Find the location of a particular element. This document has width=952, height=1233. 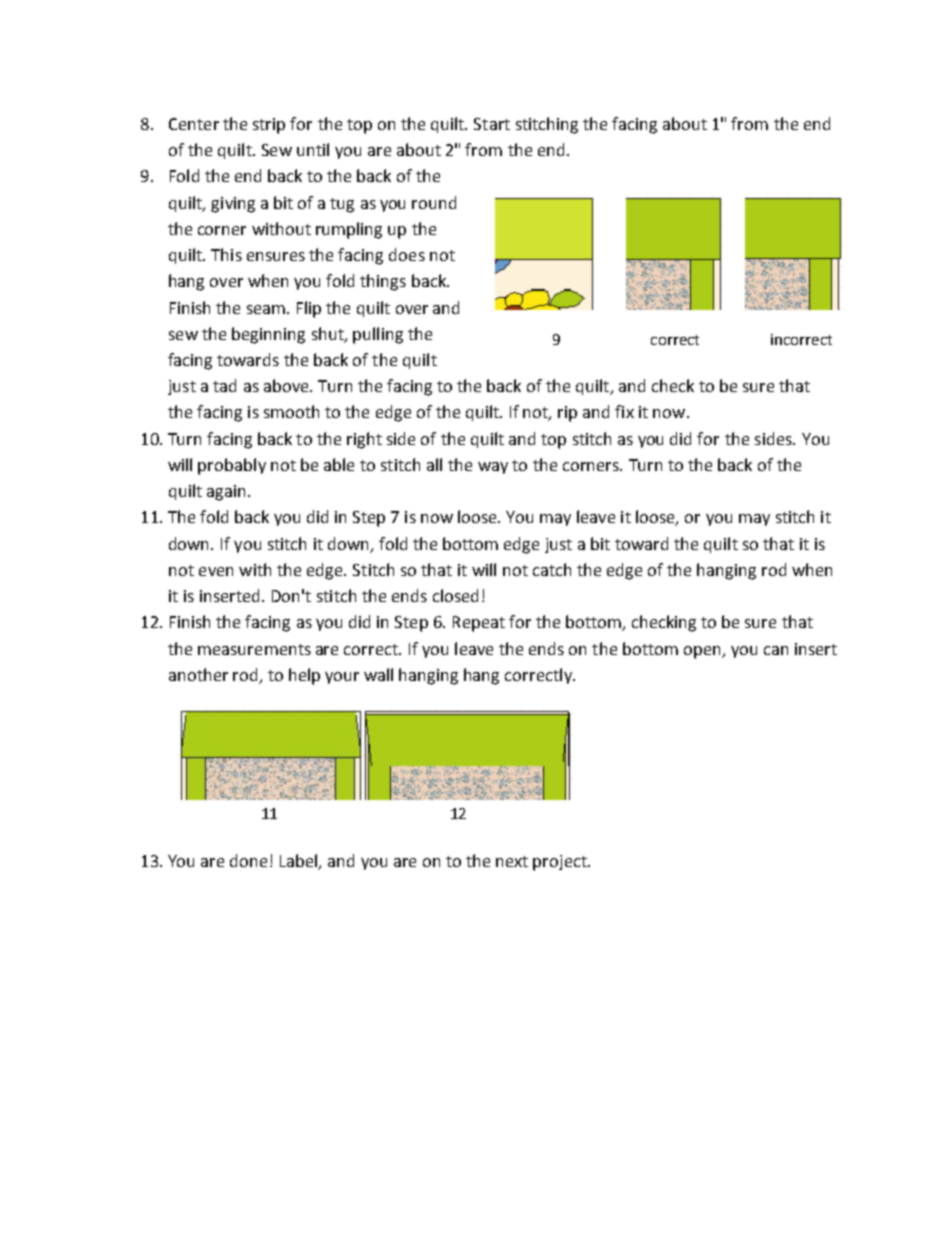

done is located at coordinates (248, 860).
